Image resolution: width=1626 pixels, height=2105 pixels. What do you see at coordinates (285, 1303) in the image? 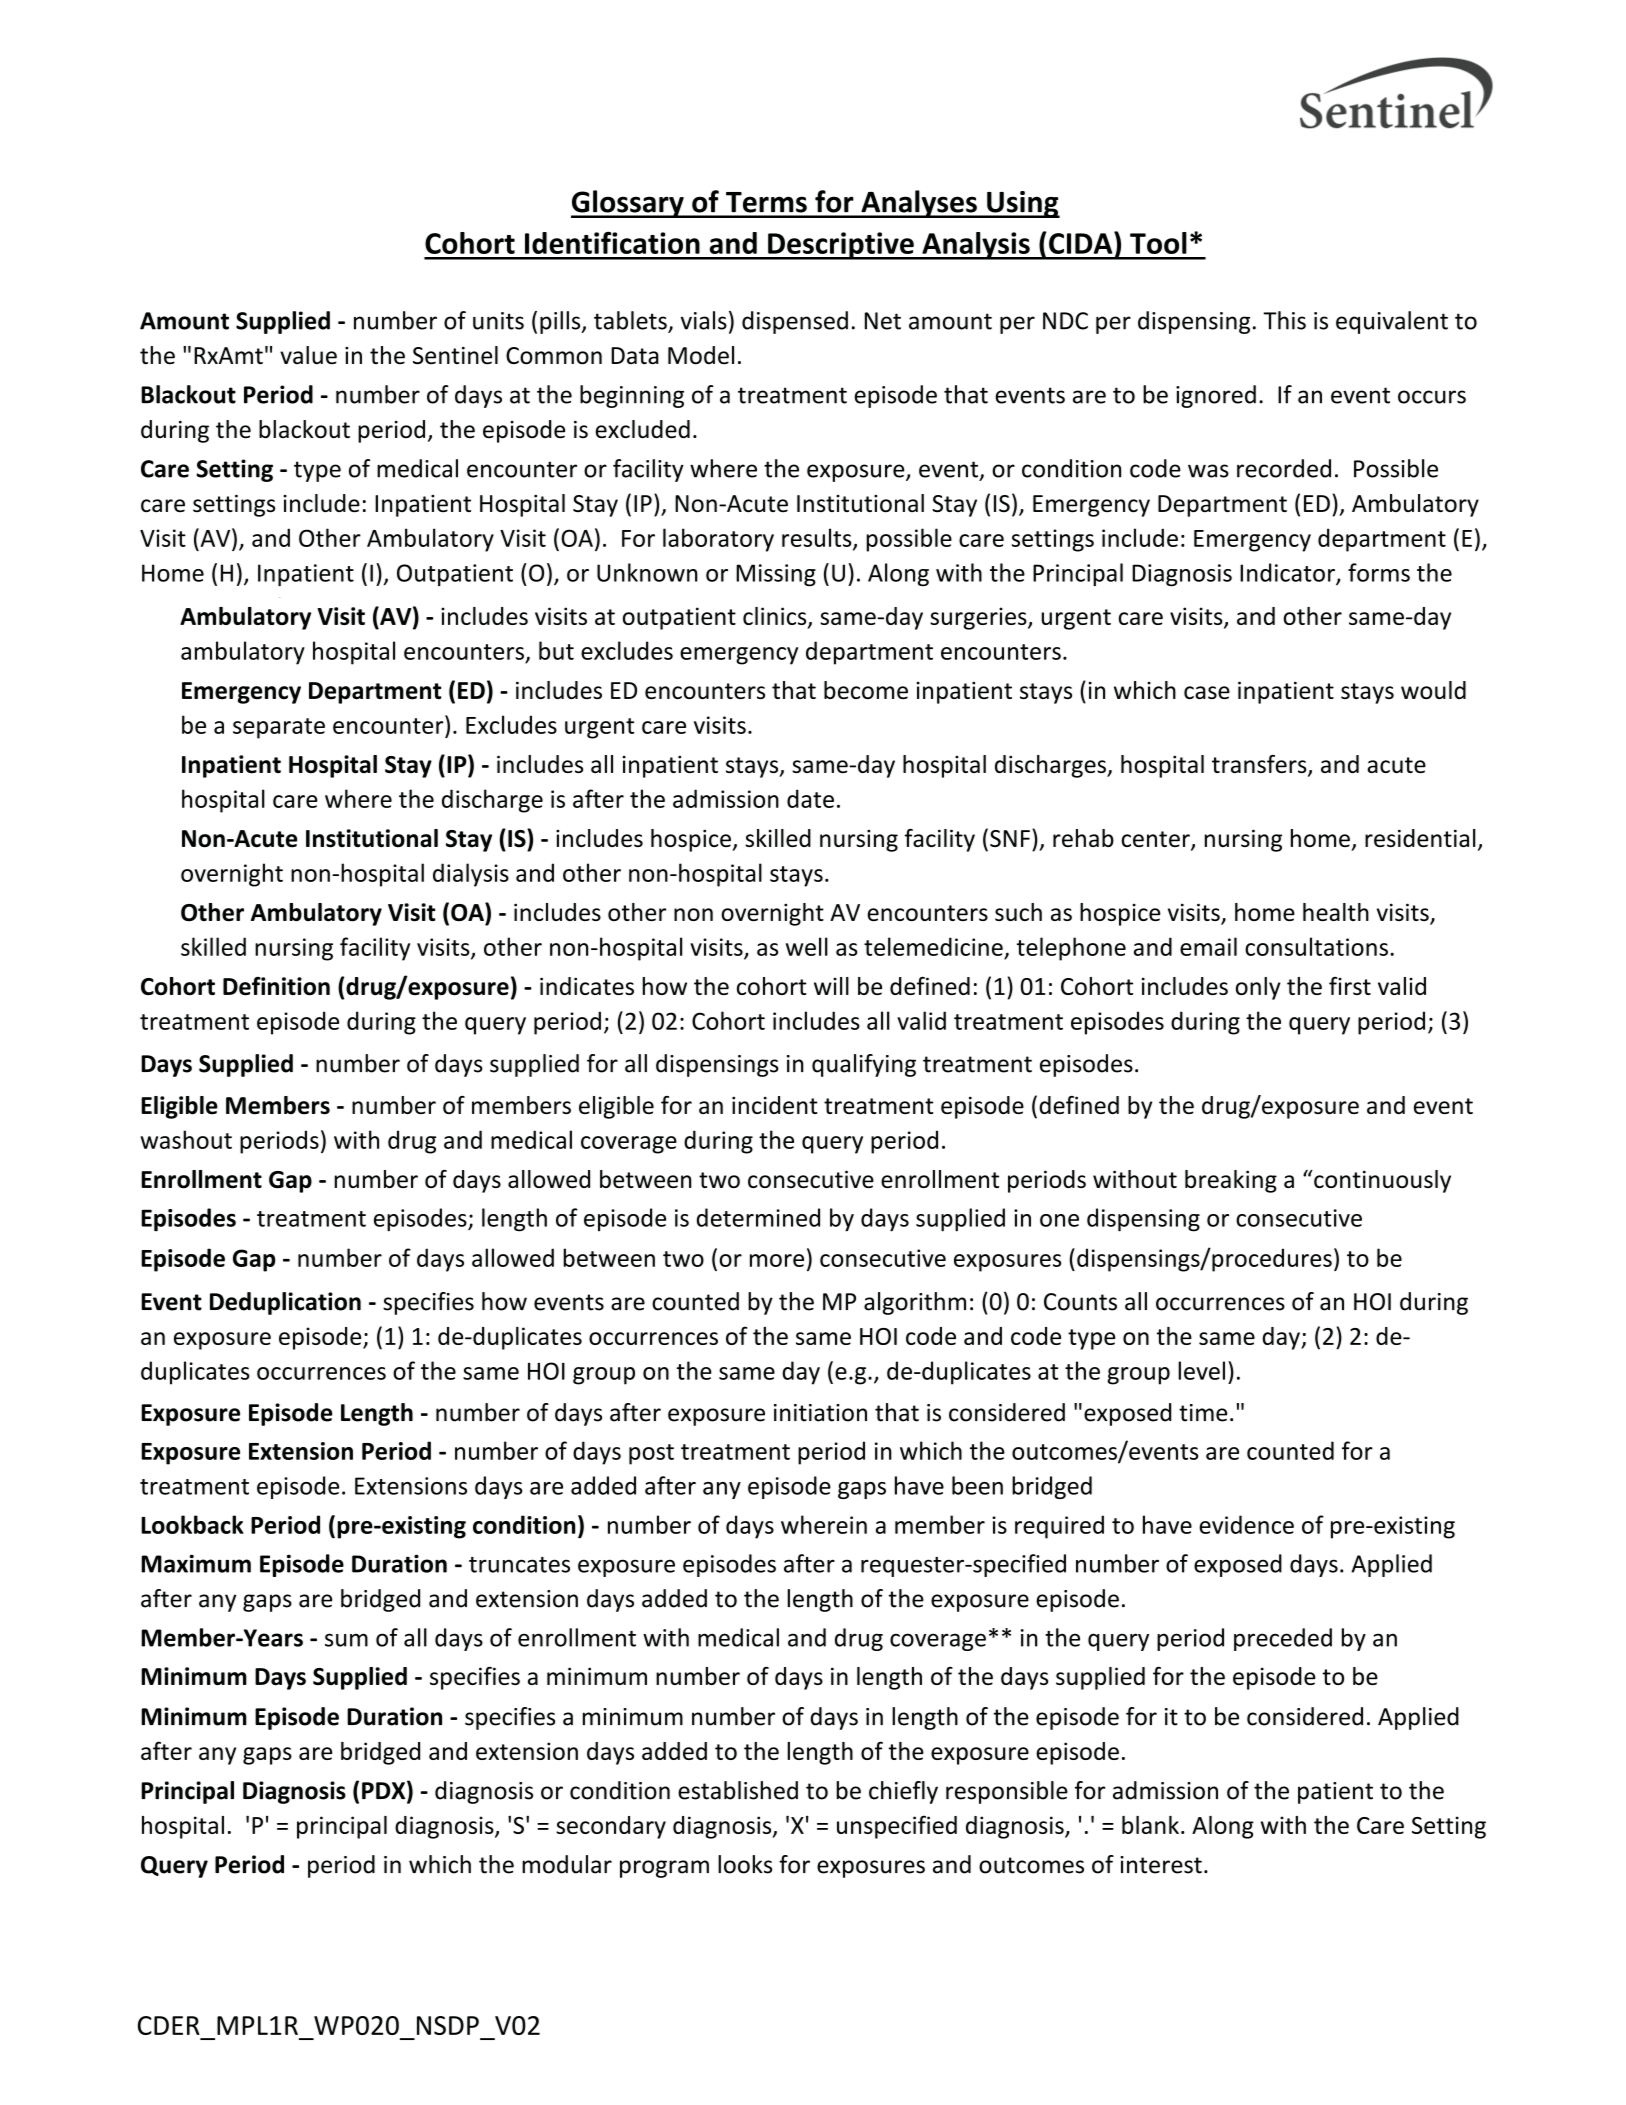
I see `Deduplication` at bounding box center [285, 1303].
